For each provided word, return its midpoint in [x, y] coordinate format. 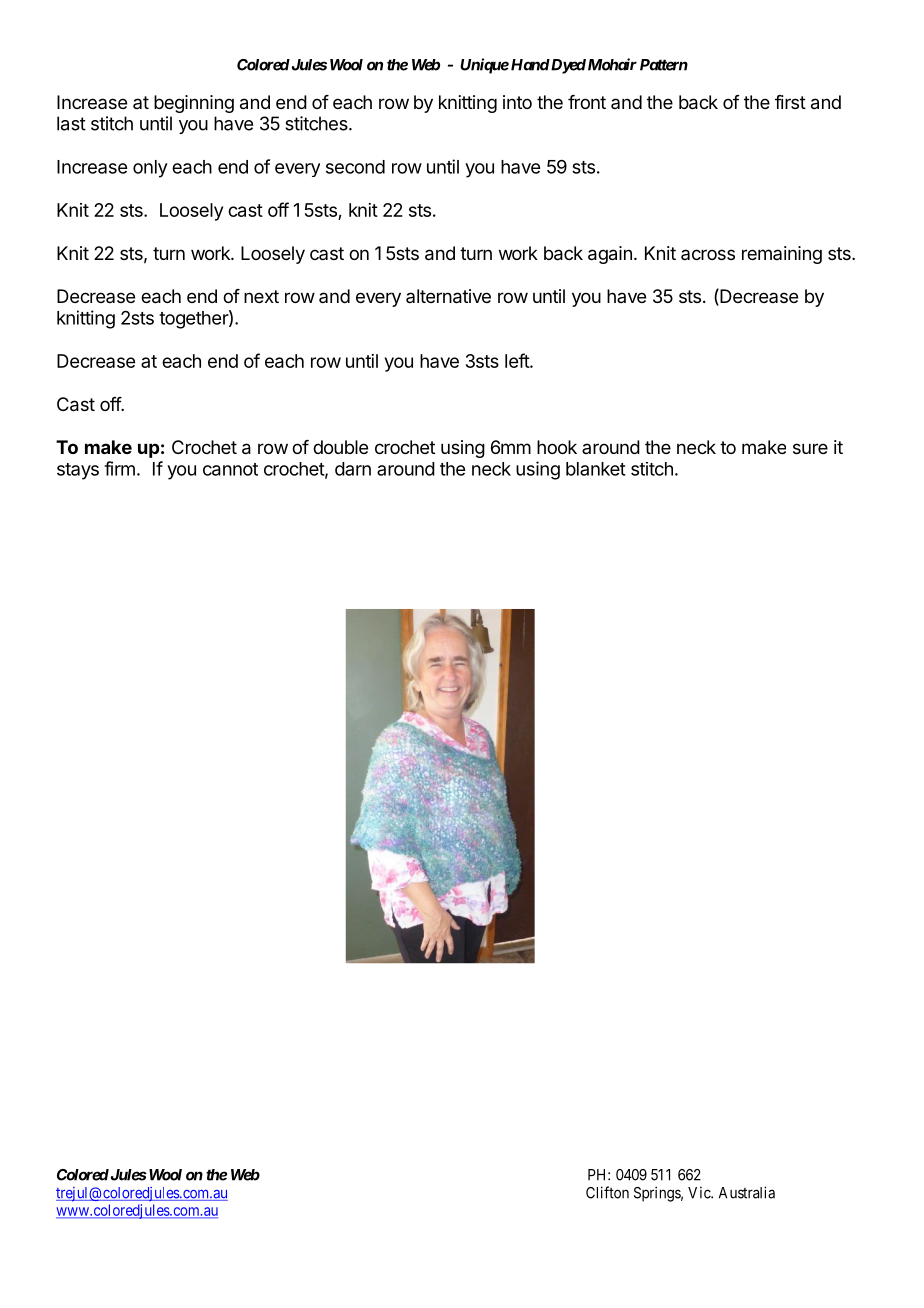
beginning [194, 104]
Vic [700, 1193]
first [790, 102]
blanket [596, 469]
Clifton [607, 1192]
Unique [484, 66]
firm [119, 468]
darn [353, 469]
